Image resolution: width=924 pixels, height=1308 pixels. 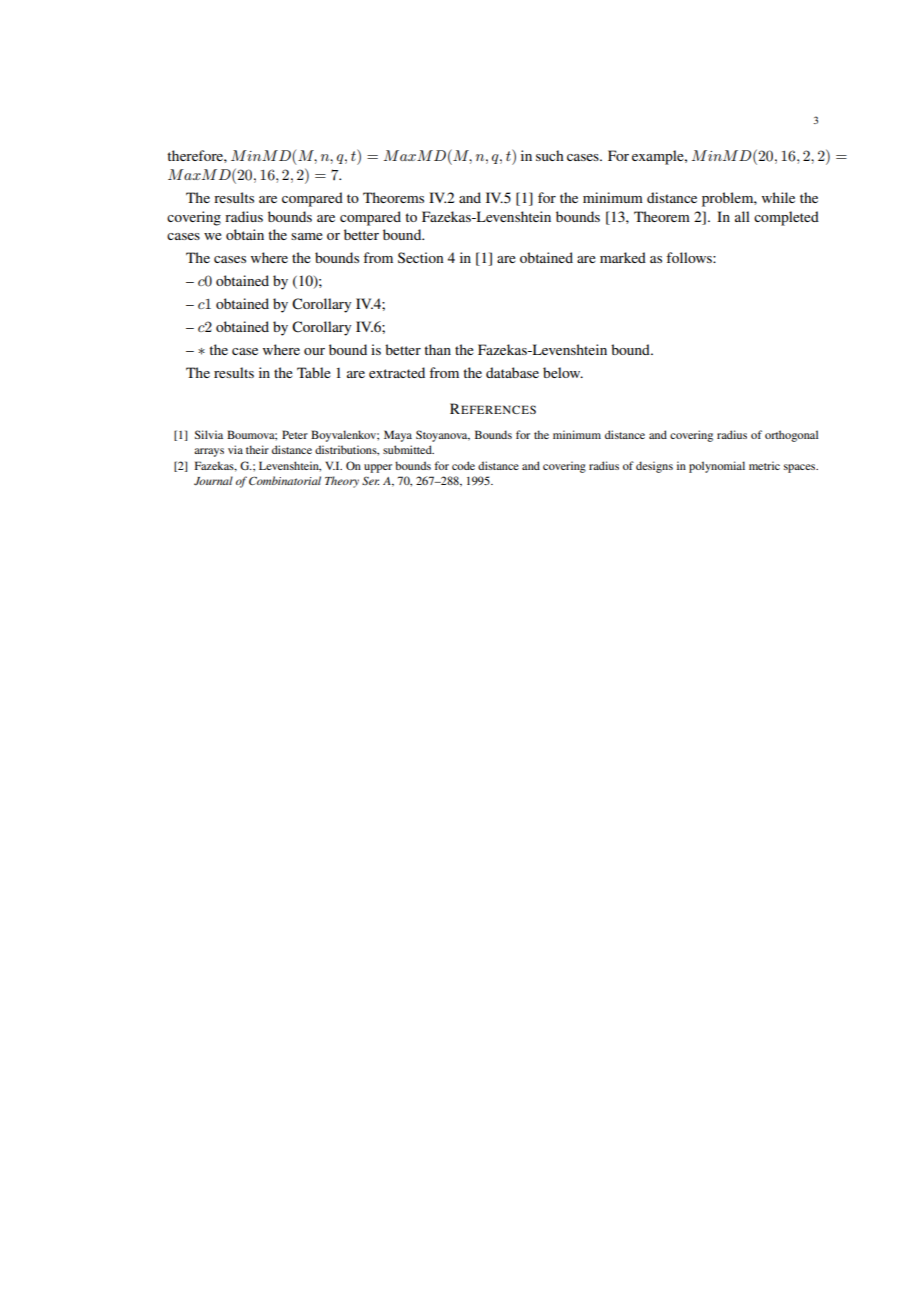 I want to click on same, so click(x=307, y=236).
